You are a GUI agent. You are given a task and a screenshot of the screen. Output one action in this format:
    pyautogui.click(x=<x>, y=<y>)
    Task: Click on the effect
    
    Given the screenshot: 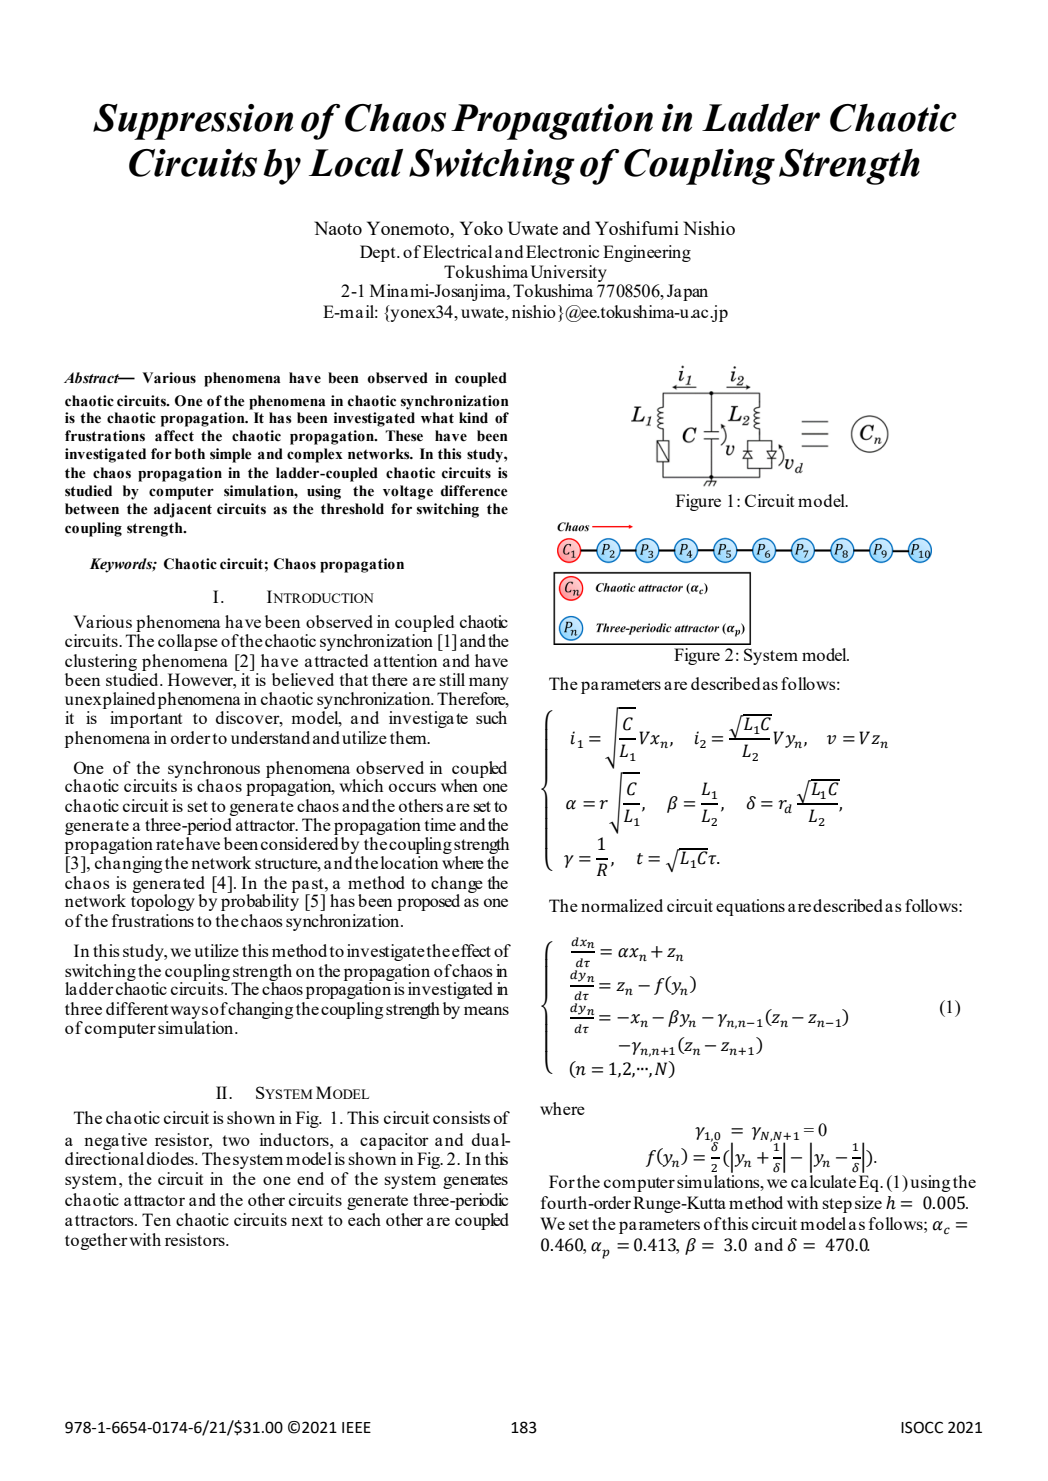 What is the action you would take?
    pyautogui.click(x=471, y=950)
